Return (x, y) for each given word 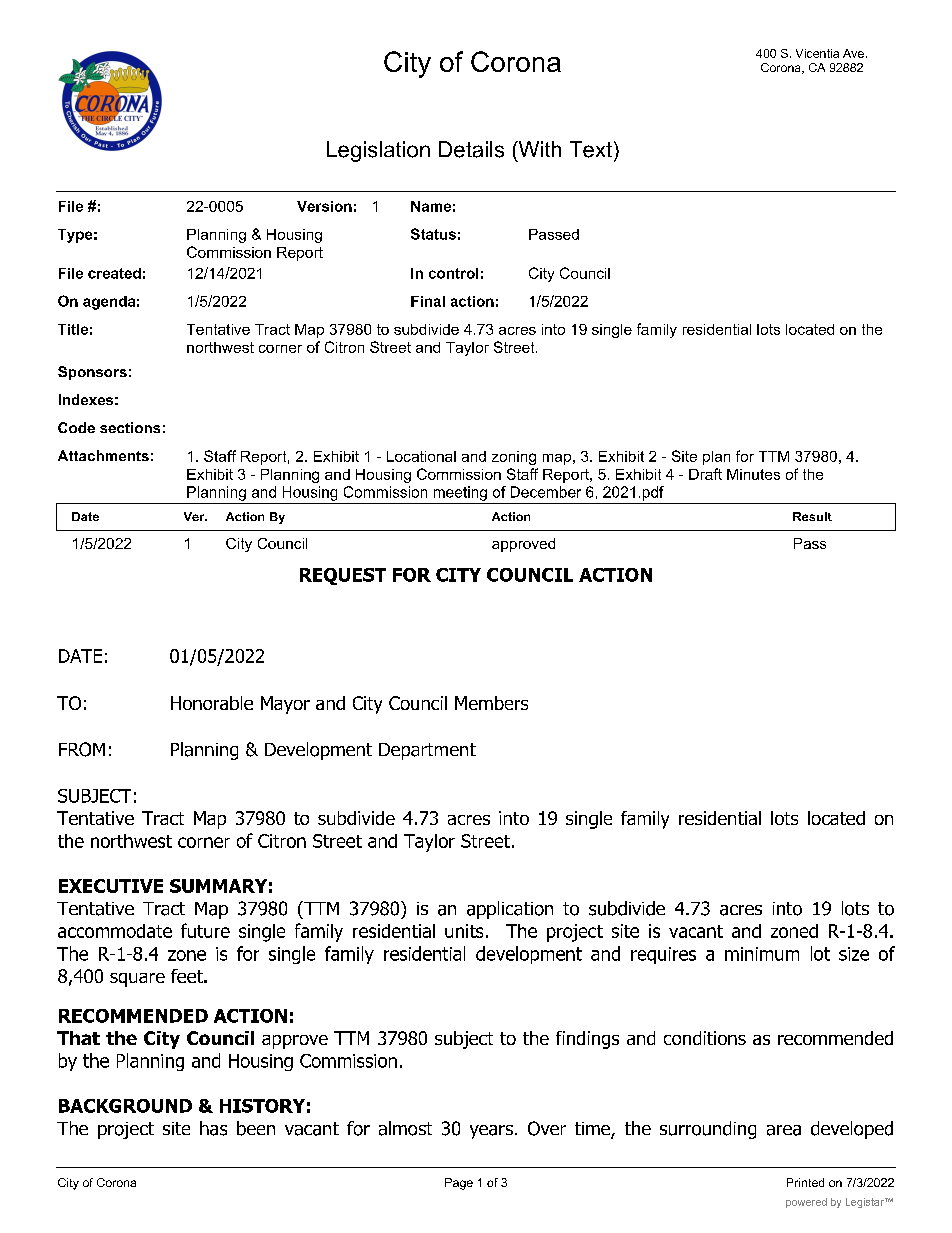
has (213, 1128)
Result (812, 516)
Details (471, 149)
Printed (805, 1182)
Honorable (212, 703)
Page (459, 1184)
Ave (853, 53)
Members (491, 703)
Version (324, 206)
